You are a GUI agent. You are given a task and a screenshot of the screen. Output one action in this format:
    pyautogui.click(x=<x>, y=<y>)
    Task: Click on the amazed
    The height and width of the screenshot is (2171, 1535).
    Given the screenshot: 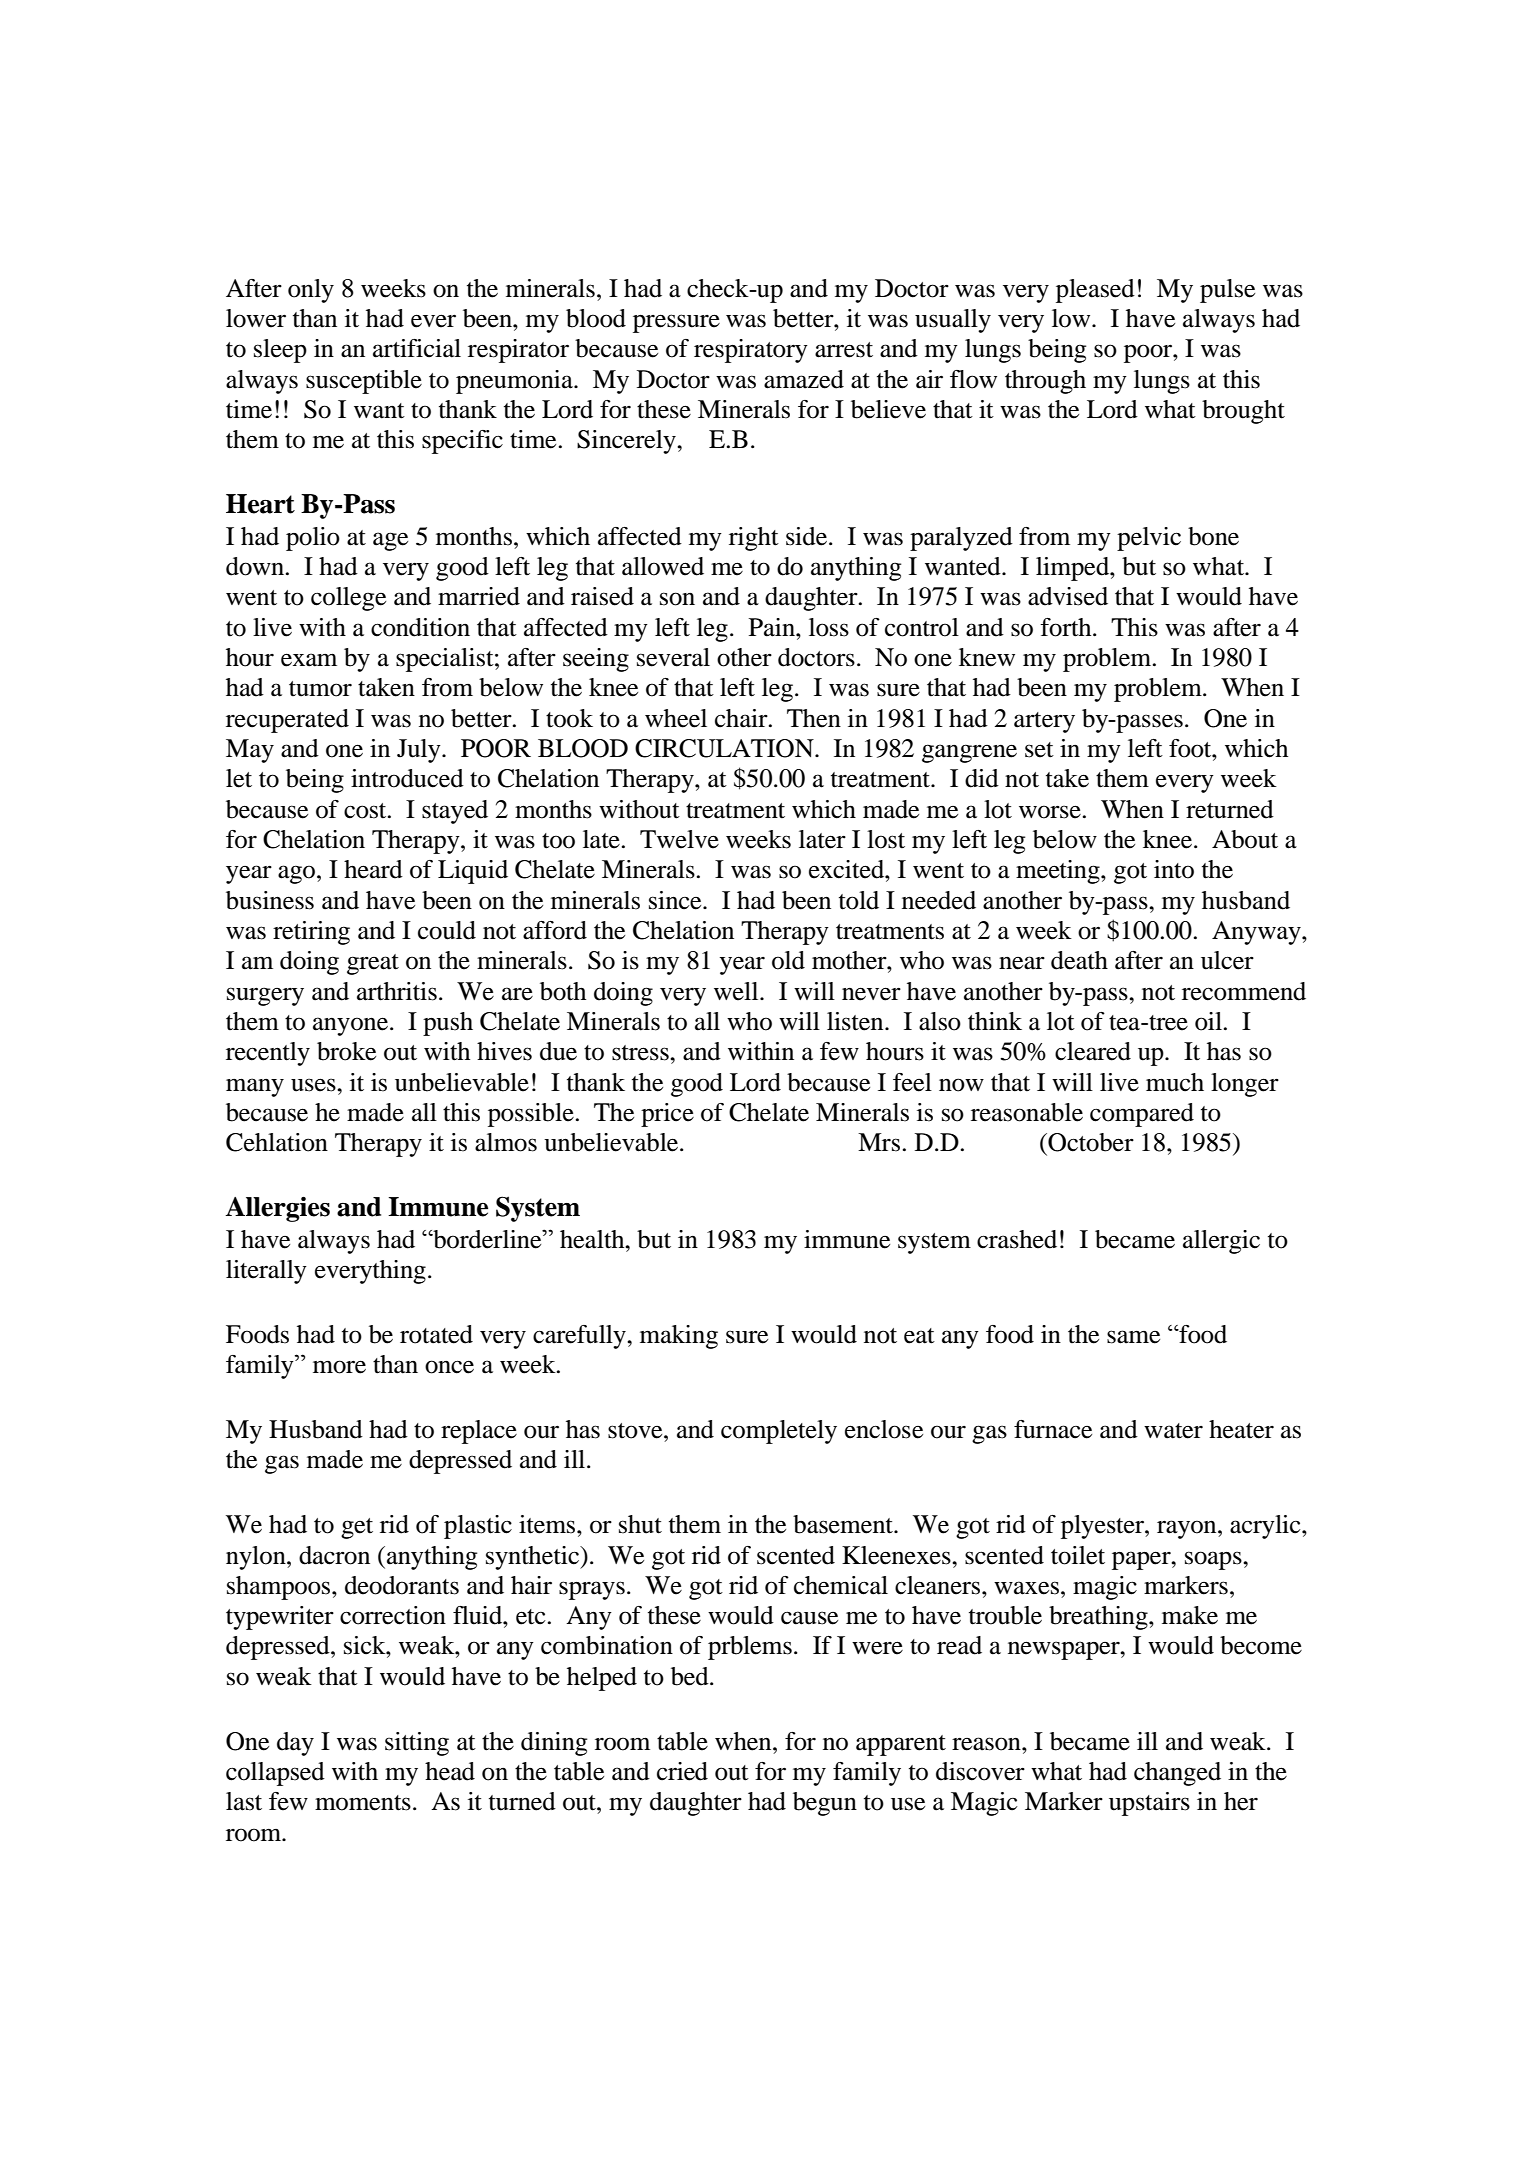 What is the action you would take?
    pyautogui.click(x=804, y=379)
